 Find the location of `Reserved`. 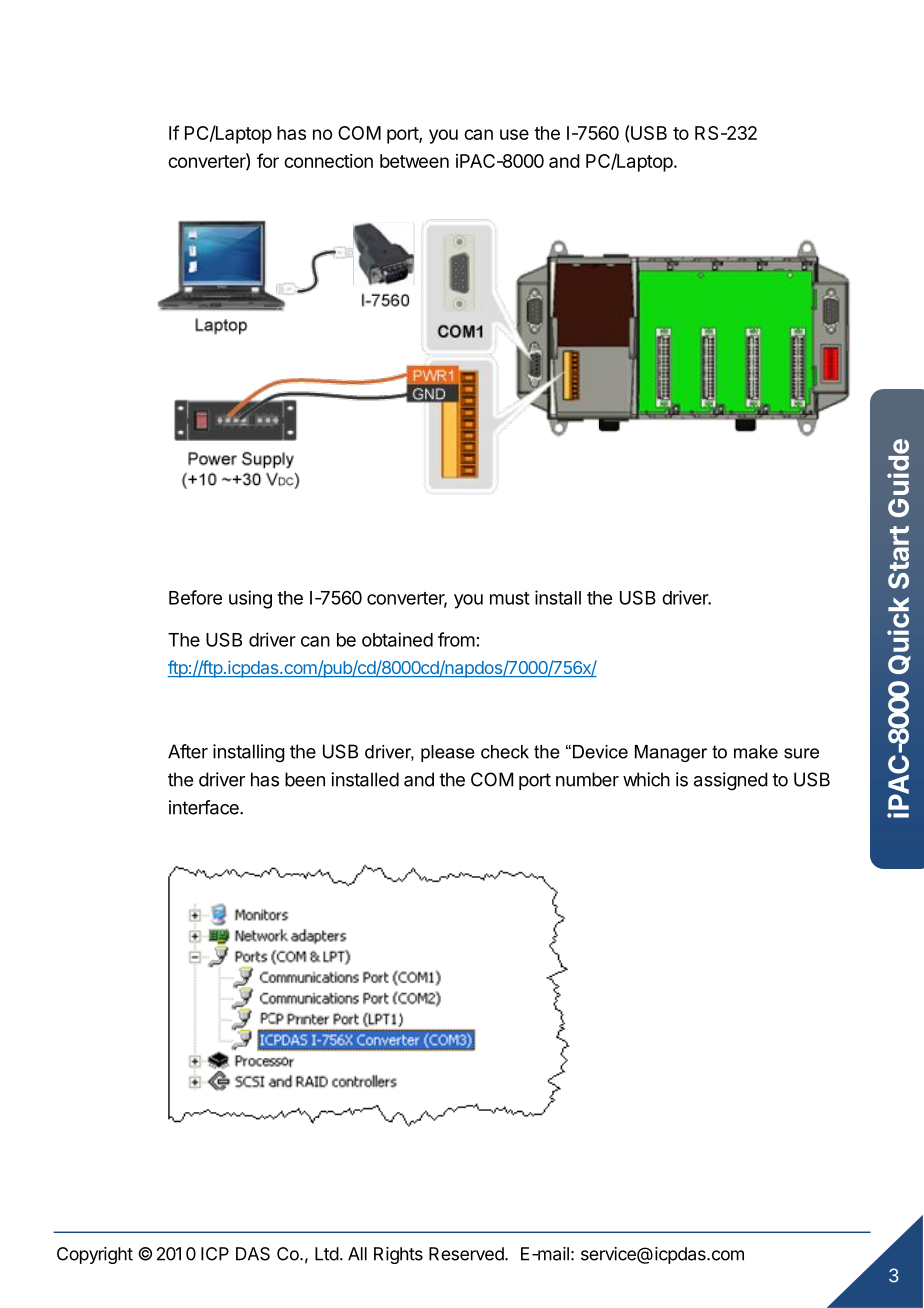

Reserved is located at coordinates (467, 1254).
